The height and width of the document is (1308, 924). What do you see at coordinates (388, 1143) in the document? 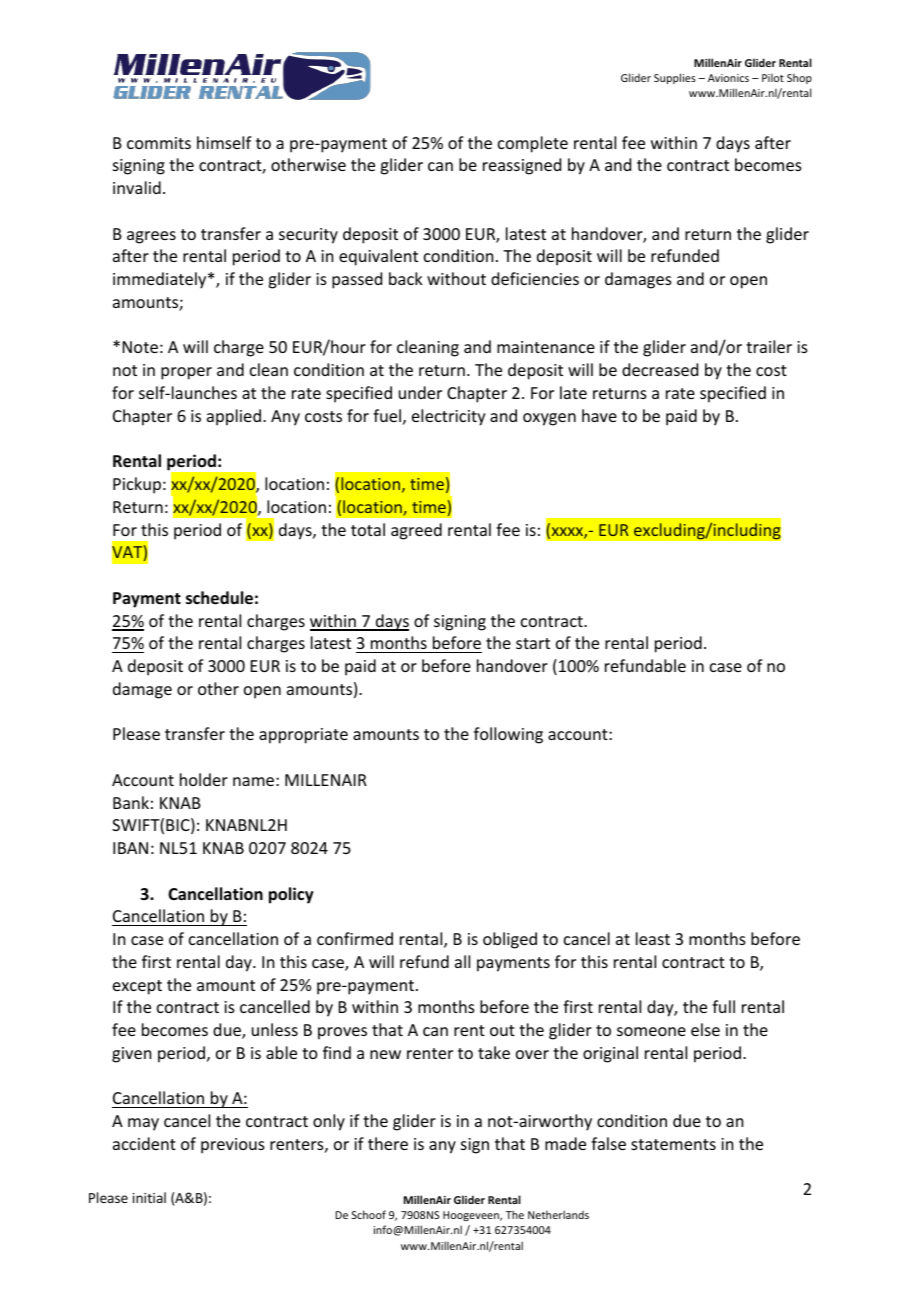
I see `there` at bounding box center [388, 1143].
